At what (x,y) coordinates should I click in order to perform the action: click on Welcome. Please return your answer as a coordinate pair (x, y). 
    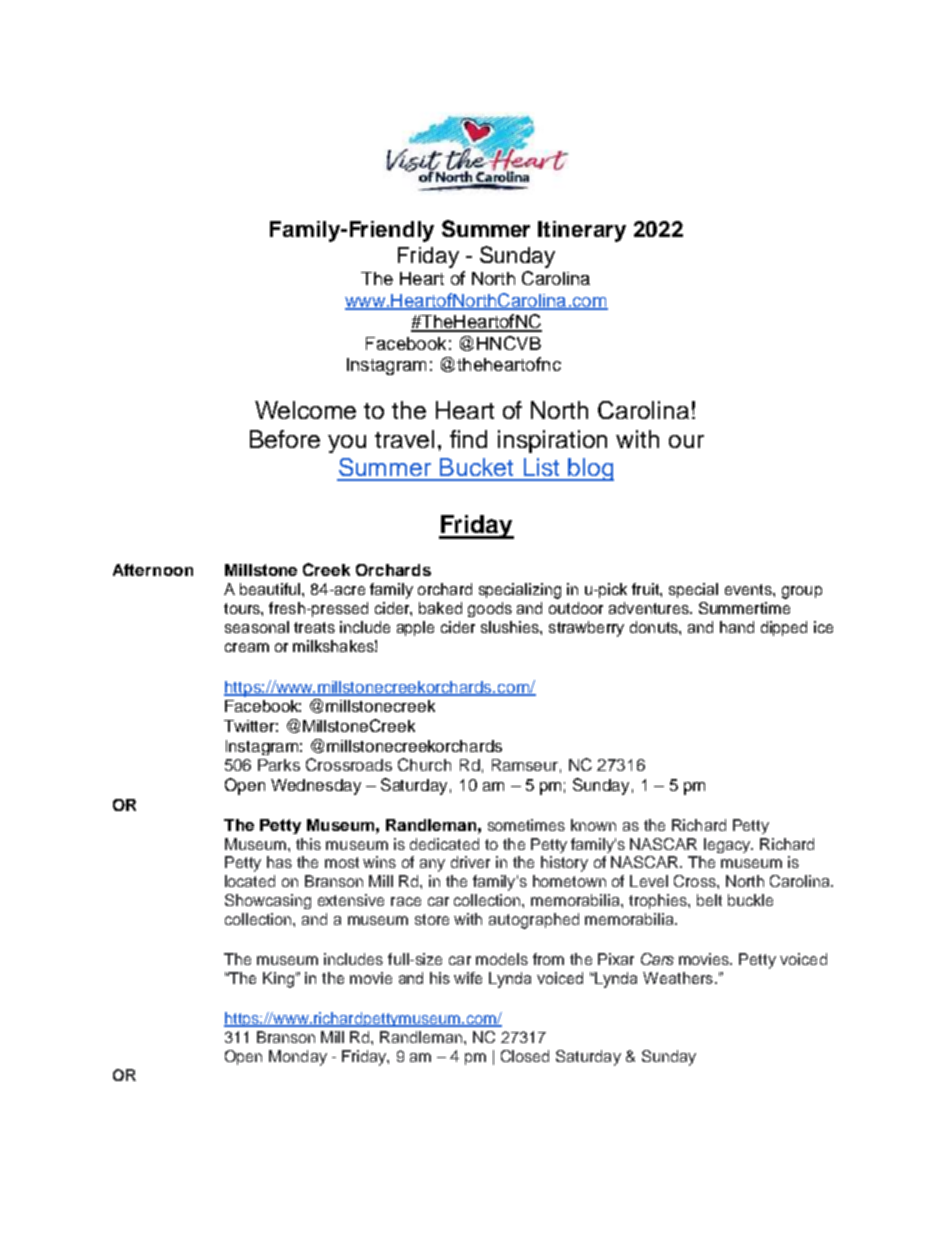
    Looking at the image, I should click on (305, 410).
